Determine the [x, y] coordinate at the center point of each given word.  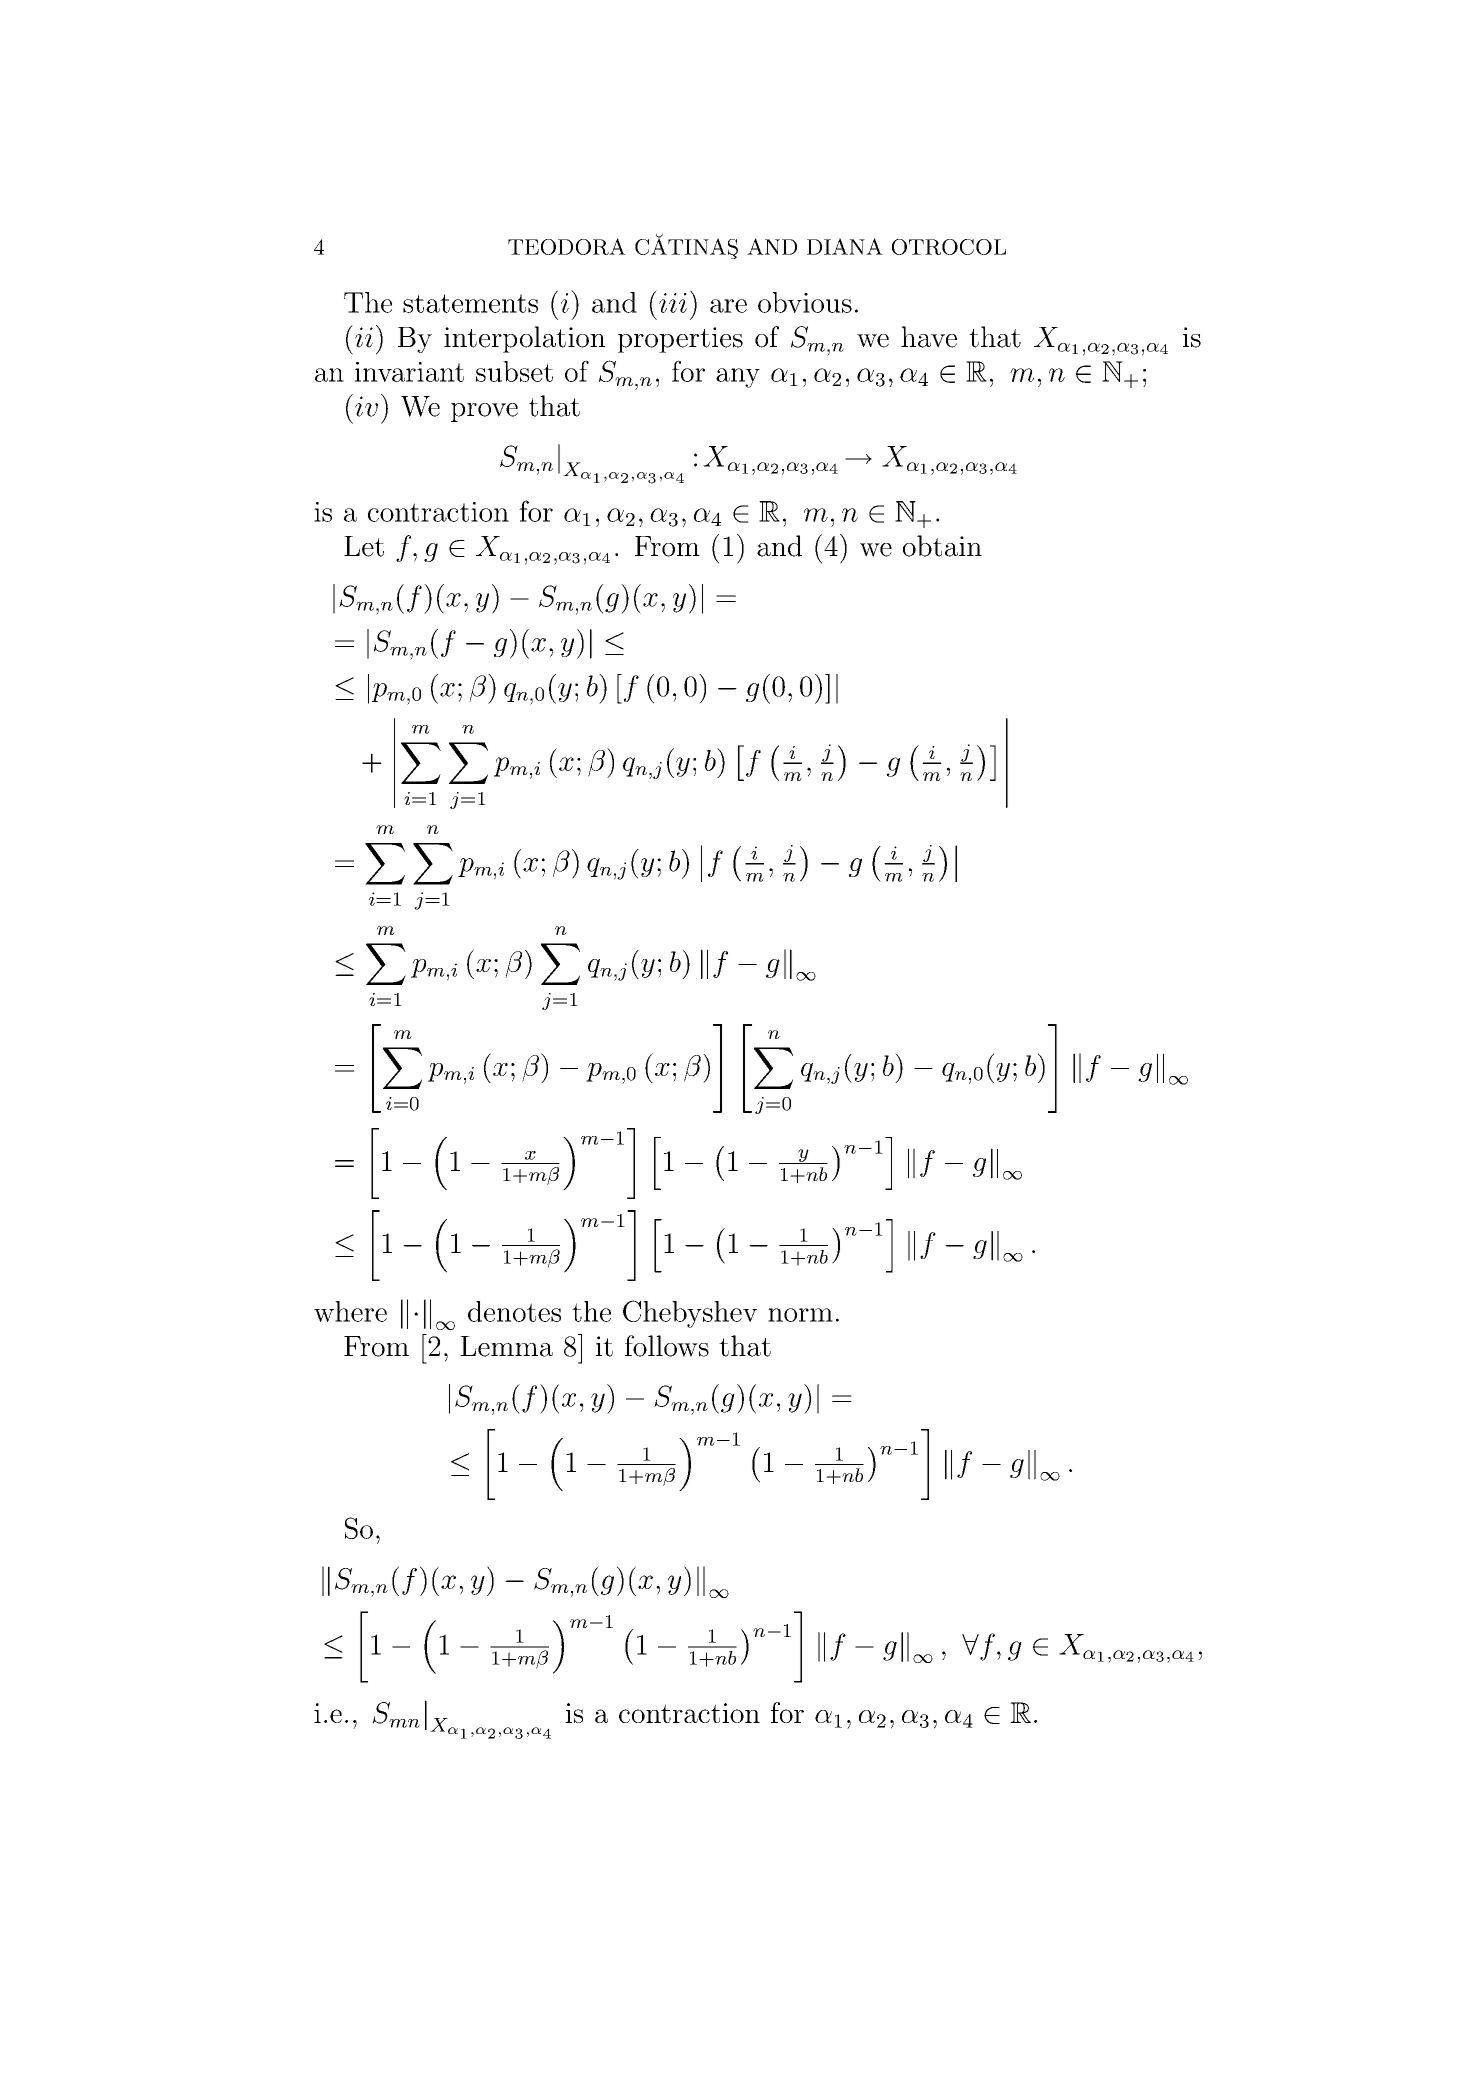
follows [667, 1346]
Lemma [506, 1346]
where [350, 1311]
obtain [942, 546]
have [929, 337]
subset [514, 371]
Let [364, 546]
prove [484, 412]
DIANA [845, 246]
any [738, 378]
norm [800, 1315]
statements [470, 303]
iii [673, 303]
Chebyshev [690, 1314]
